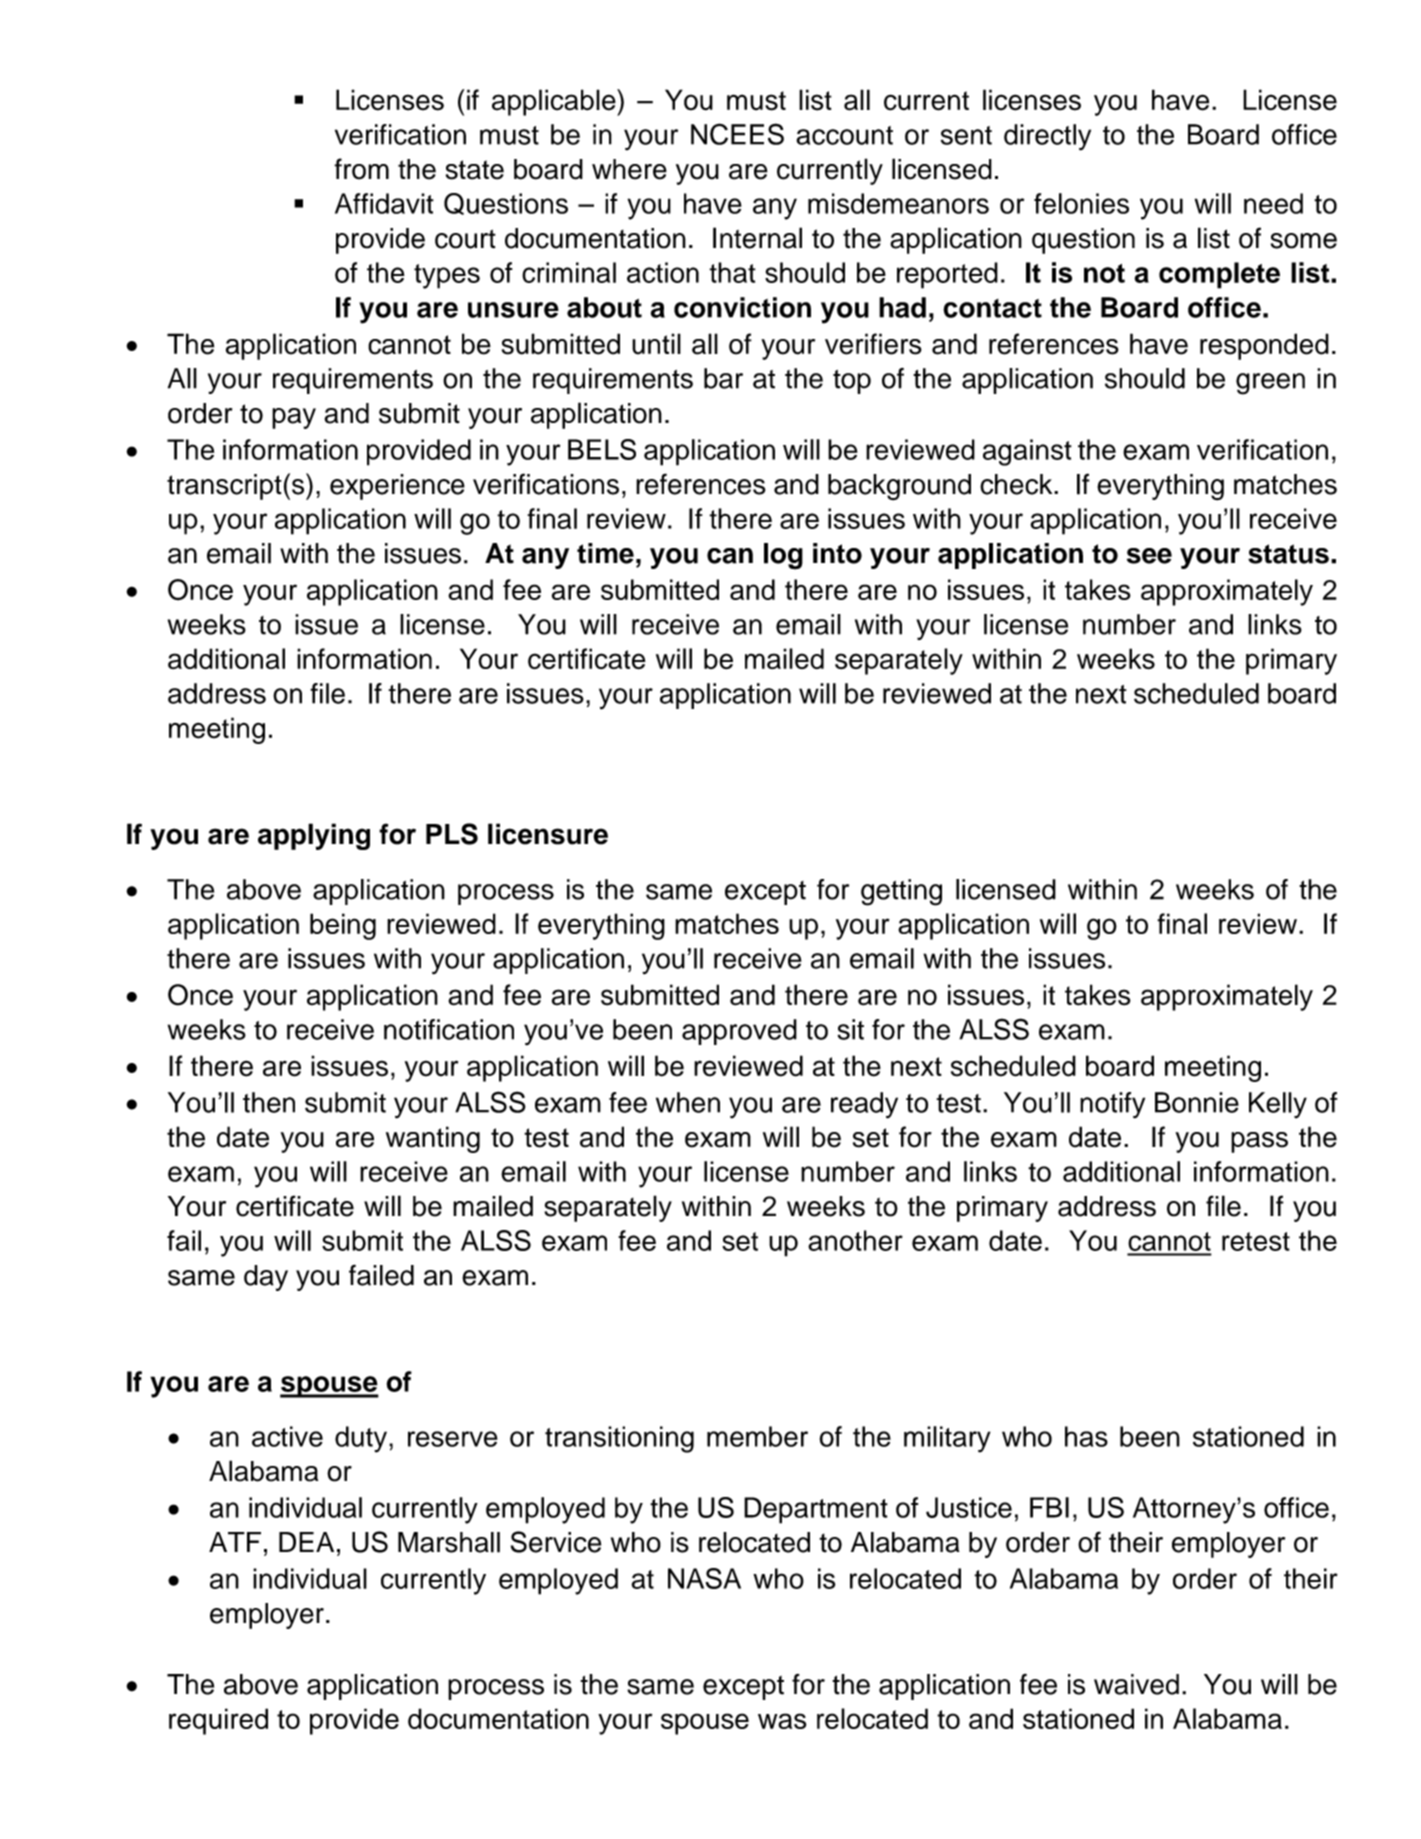 Image resolution: width=1421 pixels, height=1839 pixels. What do you see at coordinates (343, 926) in the screenshot?
I see `being` at bounding box center [343, 926].
